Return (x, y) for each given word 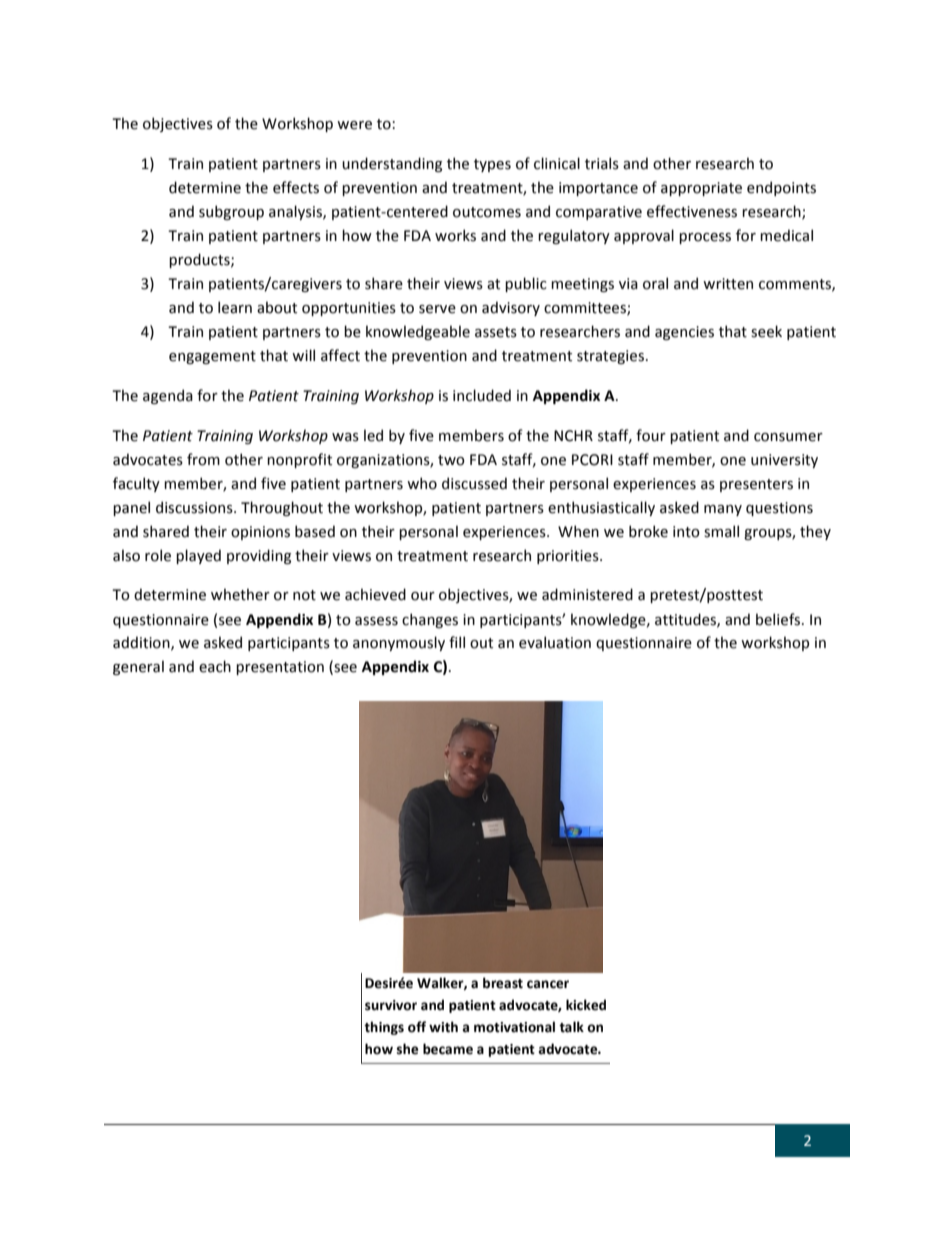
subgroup (231, 212)
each (215, 666)
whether (240, 594)
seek (766, 331)
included (482, 395)
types (492, 165)
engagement (212, 357)
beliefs (779, 619)
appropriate (701, 189)
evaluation (555, 642)
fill (457, 642)
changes (430, 620)
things (384, 1028)
